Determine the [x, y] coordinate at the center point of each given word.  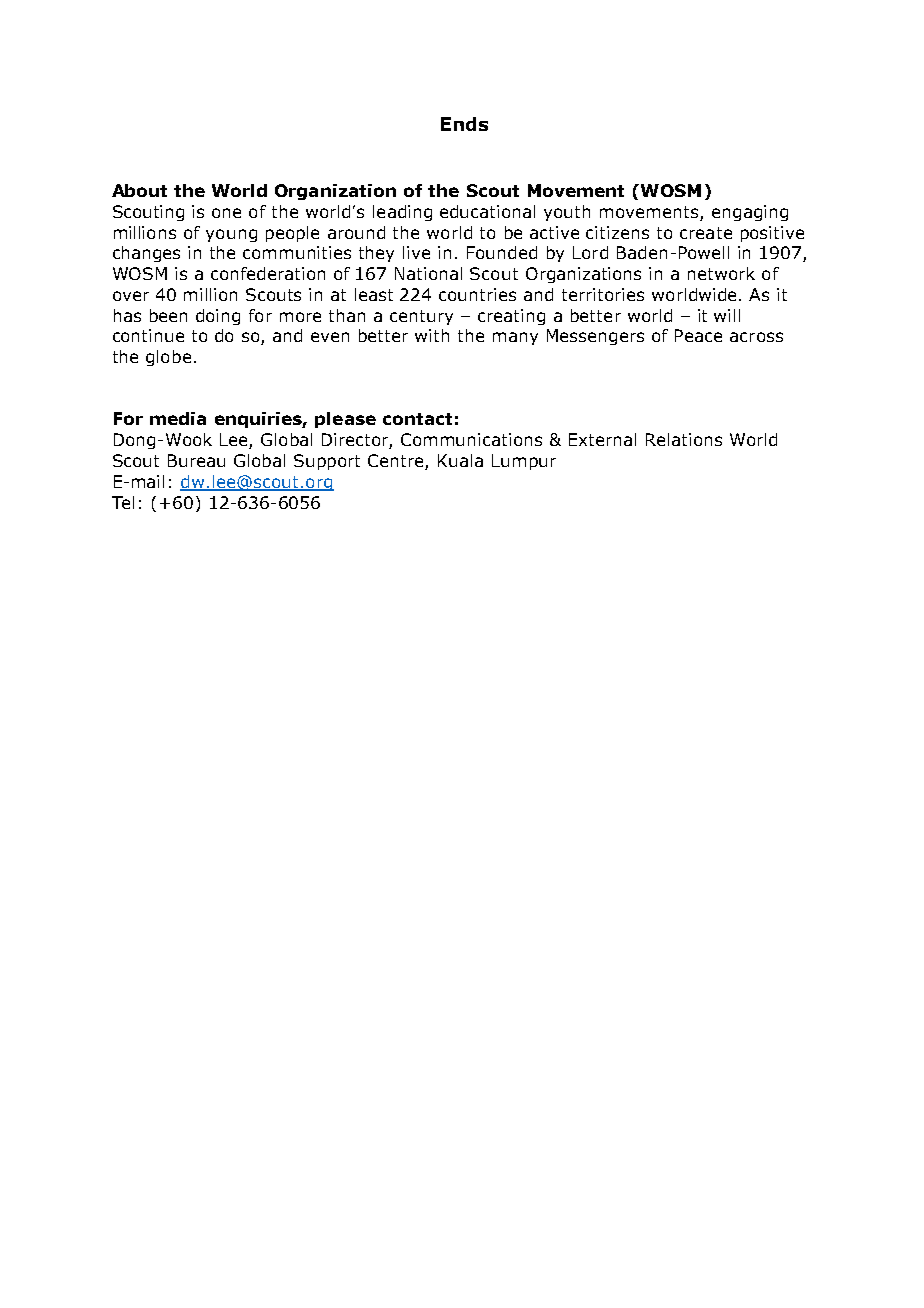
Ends [464, 124]
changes [146, 254]
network [721, 273]
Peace [698, 335]
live [416, 252]
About [139, 190]
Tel [123, 502]
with [432, 335]
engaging [750, 213]
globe [168, 358]
